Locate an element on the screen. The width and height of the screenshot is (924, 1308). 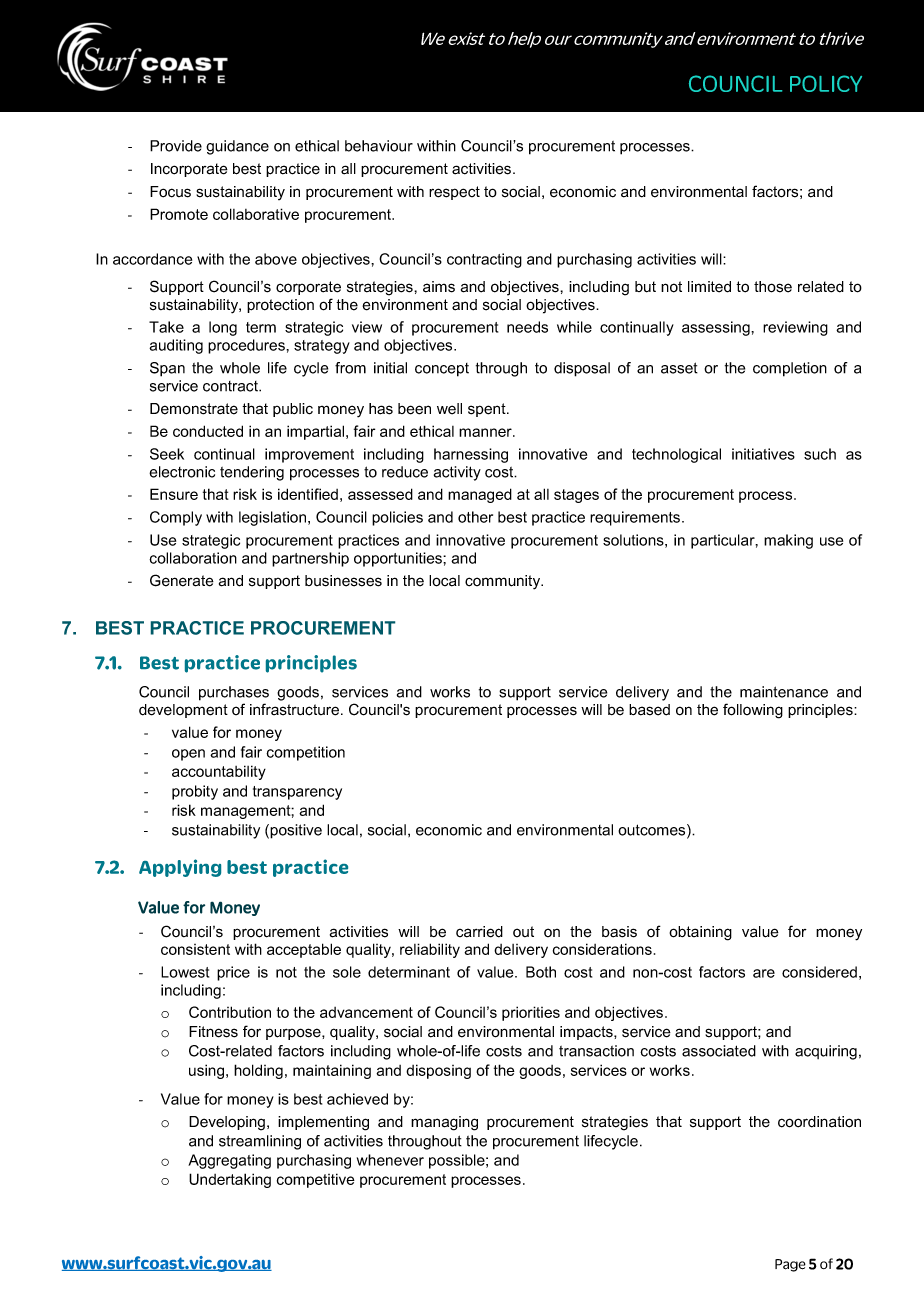
respect is located at coordinates (454, 193).
